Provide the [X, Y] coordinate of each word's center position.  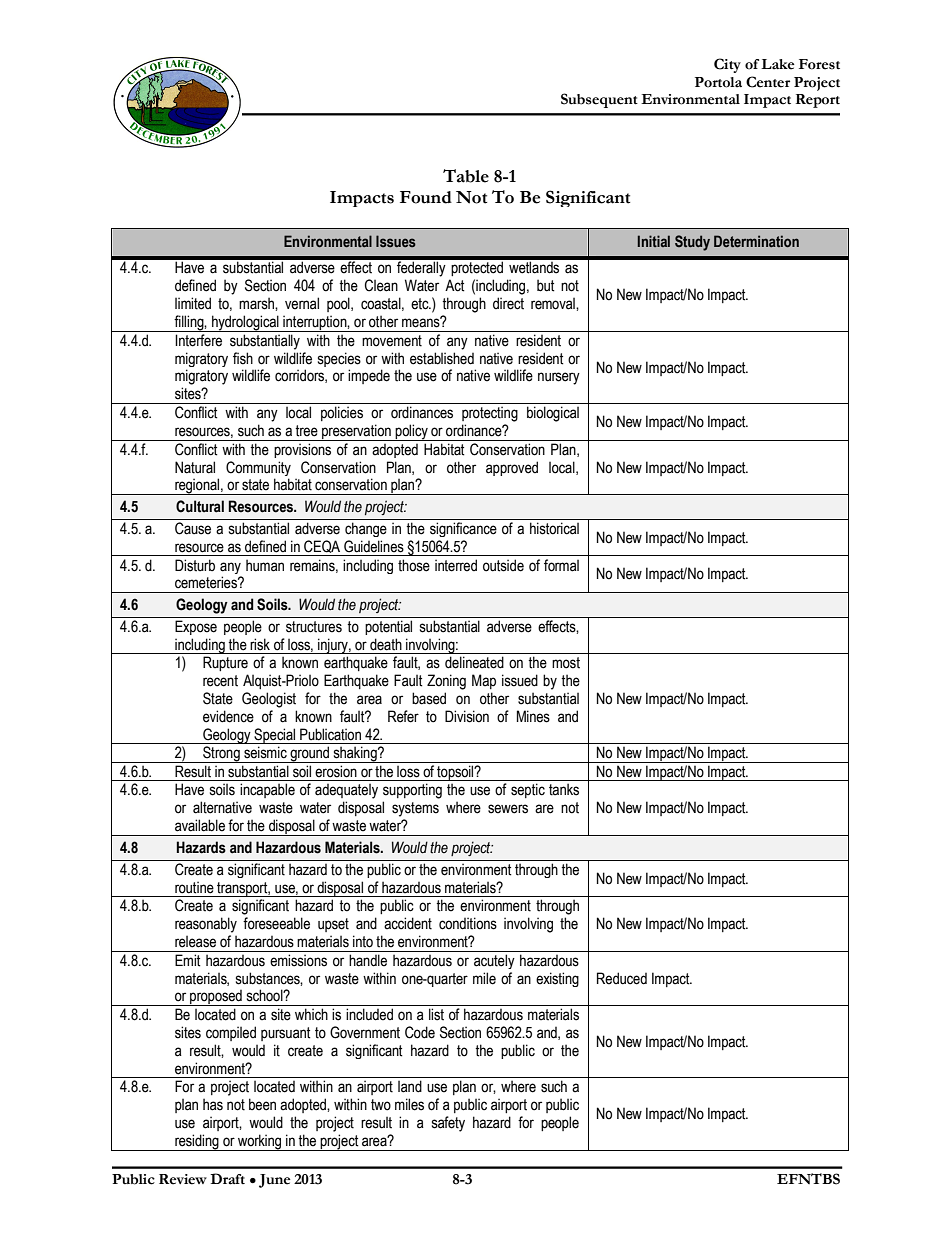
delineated [474, 662]
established [442, 358]
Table [466, 176]
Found [426, 197]
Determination [756, 241]
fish [243, 358]
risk [260, 644]
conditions [468, 923]
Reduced [622, 978]
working [260, 1142]
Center [768, 82]
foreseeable [276, 923]
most [566, 663]
